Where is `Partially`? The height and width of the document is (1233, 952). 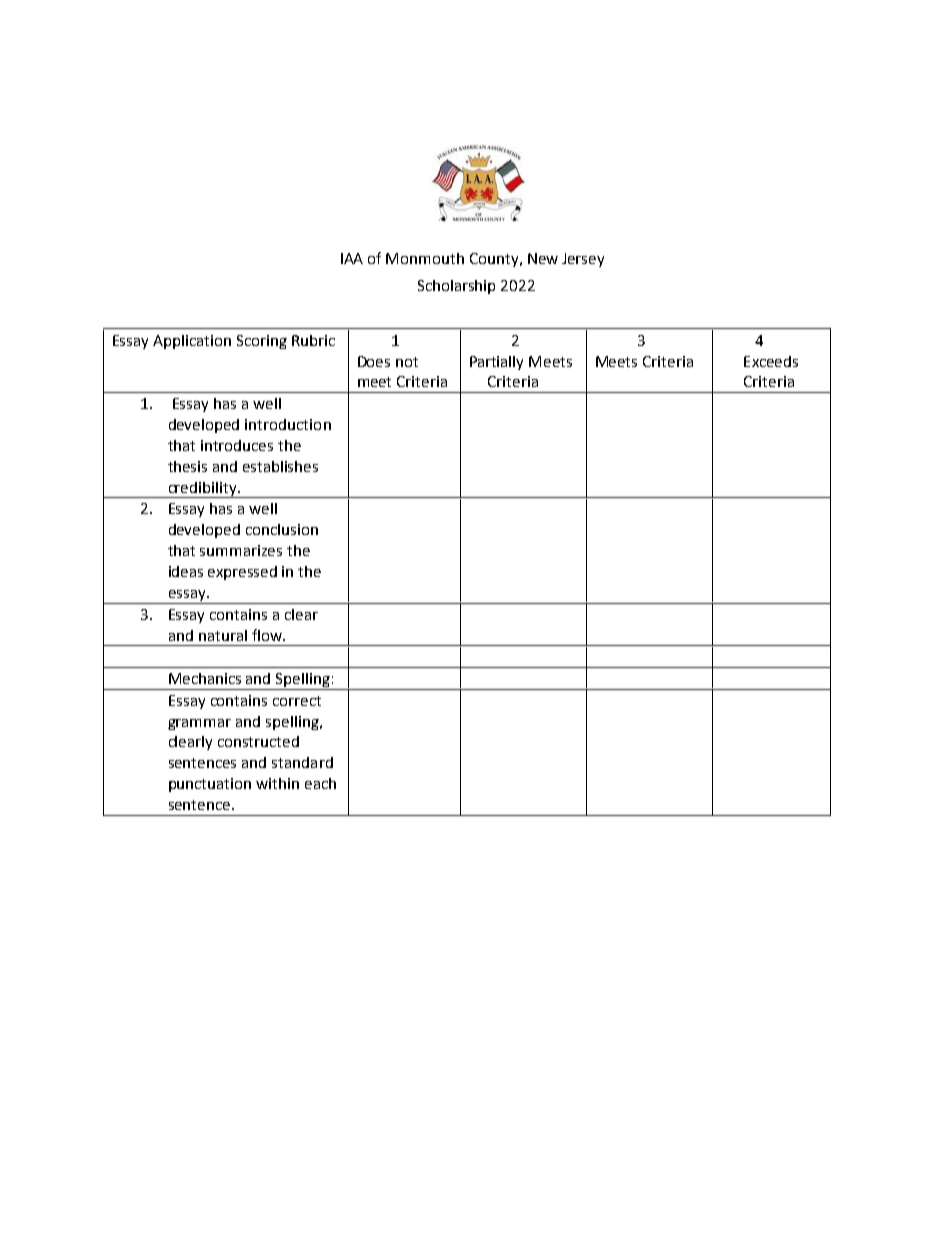
Partially is located at coordinates (496, 363).
